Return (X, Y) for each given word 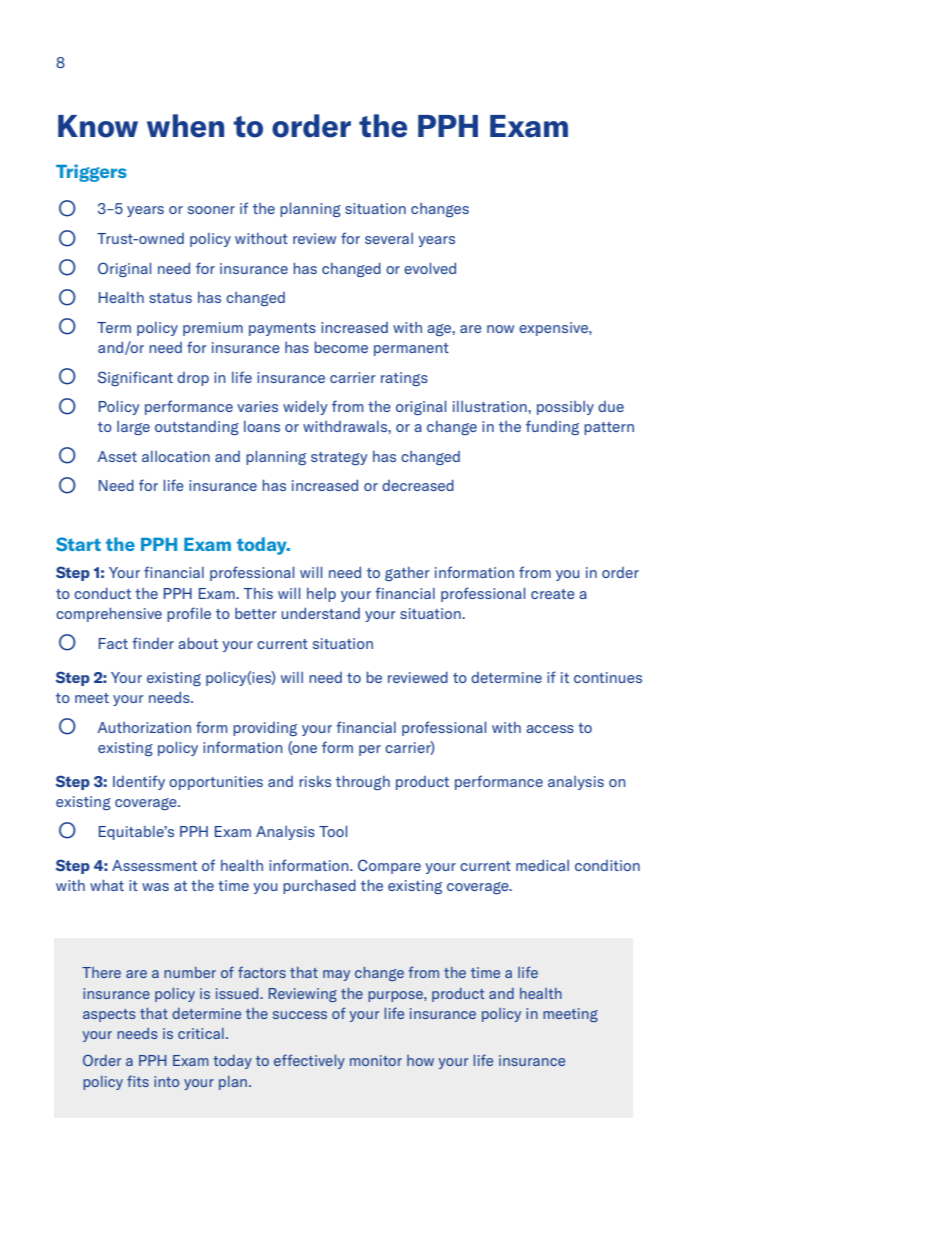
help (321, 594)
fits (138, 1081)
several (389, 238)
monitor (376, 1060)
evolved (430, 268)
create (553, 594)
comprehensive (109, 614)
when (185, 126)
